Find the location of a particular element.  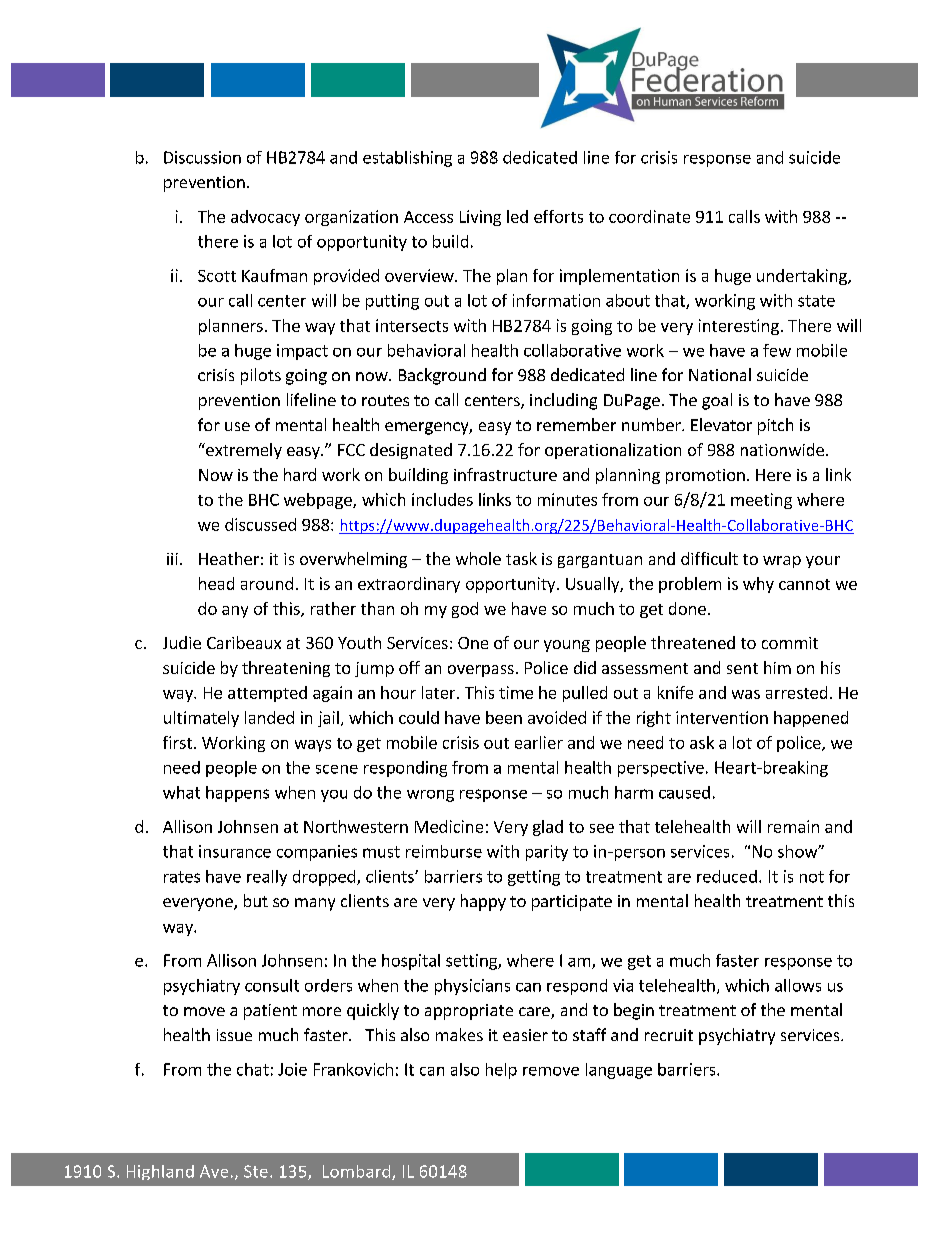

discussed is located at coordinates (260, 524).
